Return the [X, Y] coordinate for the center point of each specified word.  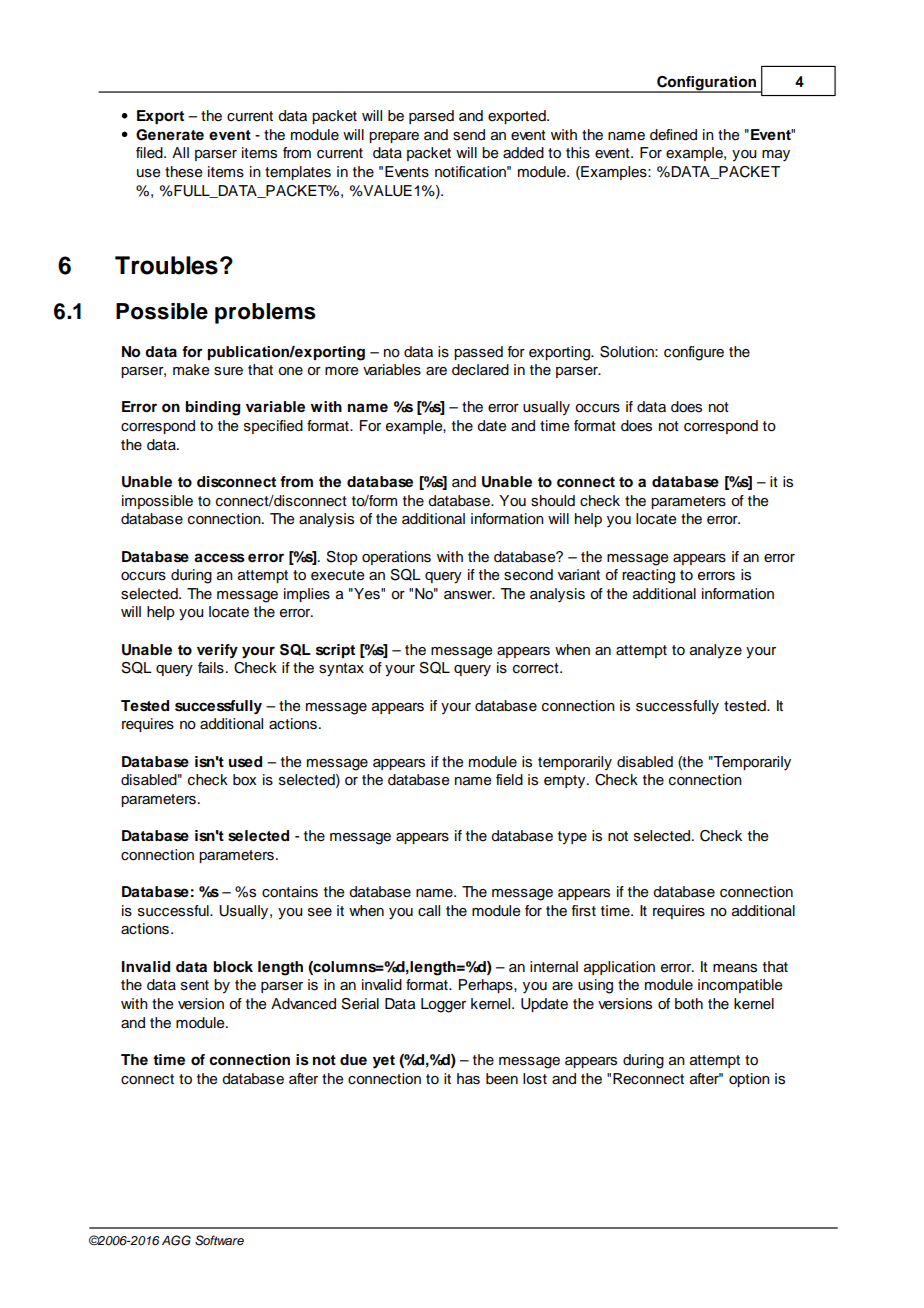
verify [217, 651]
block [233, 967]
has [468, 1079]
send [469, 135]
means [735, 968]
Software [219, 1240]
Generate [170, 135]
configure [694, 353]
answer [469, 595]
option [749, 1080]
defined [673, 135]
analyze [716, 651]
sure [228, 371]
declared [480, 370]
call [429, 910]
